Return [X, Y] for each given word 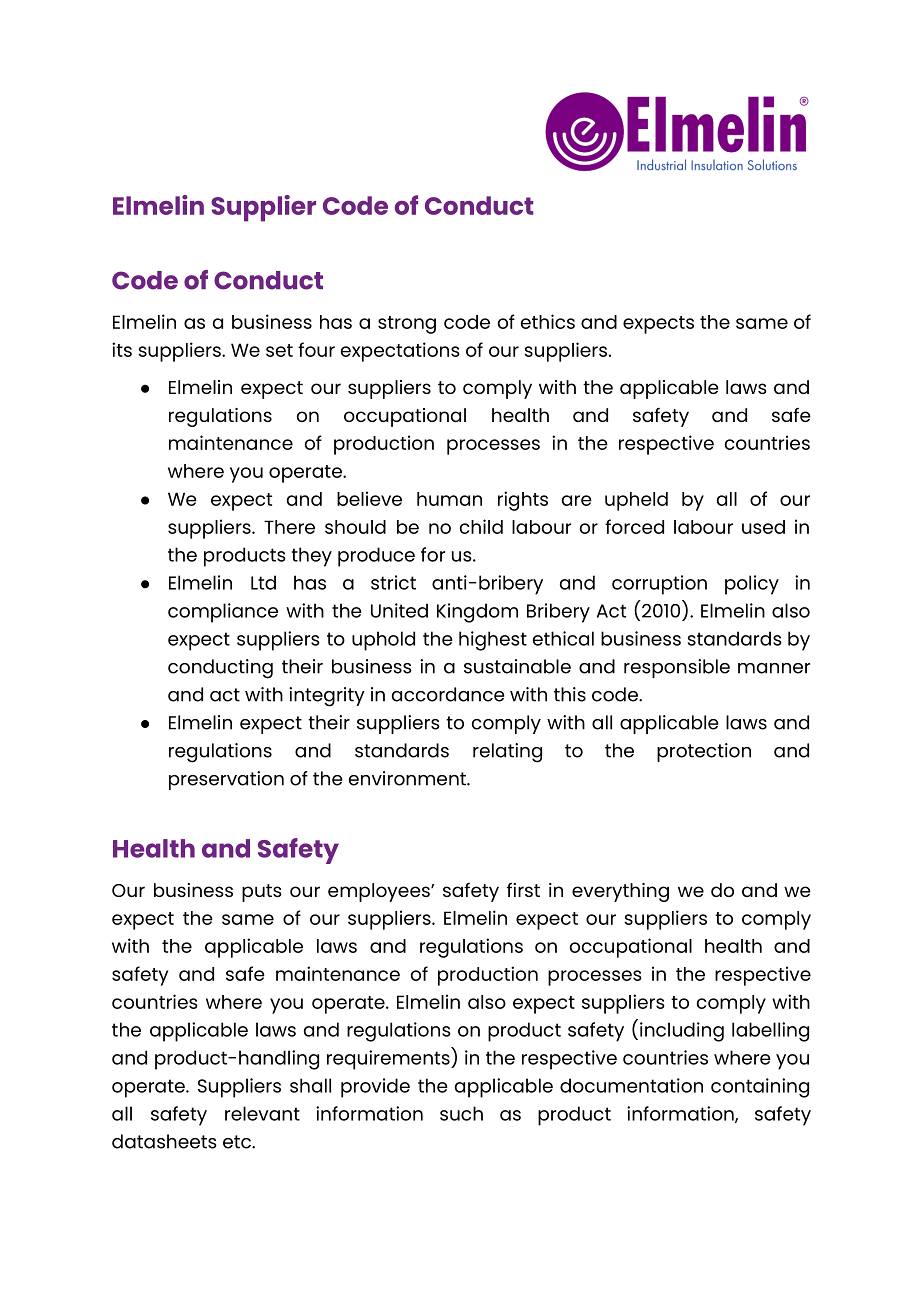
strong [407, 325]
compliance [223, 613]
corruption [659, 585]
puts [262, 893]
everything [620, 892]
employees [380, 892]
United [399, 610]
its [122, 349]
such [461, 1113]
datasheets [164, 1141]
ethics [548, 321]
